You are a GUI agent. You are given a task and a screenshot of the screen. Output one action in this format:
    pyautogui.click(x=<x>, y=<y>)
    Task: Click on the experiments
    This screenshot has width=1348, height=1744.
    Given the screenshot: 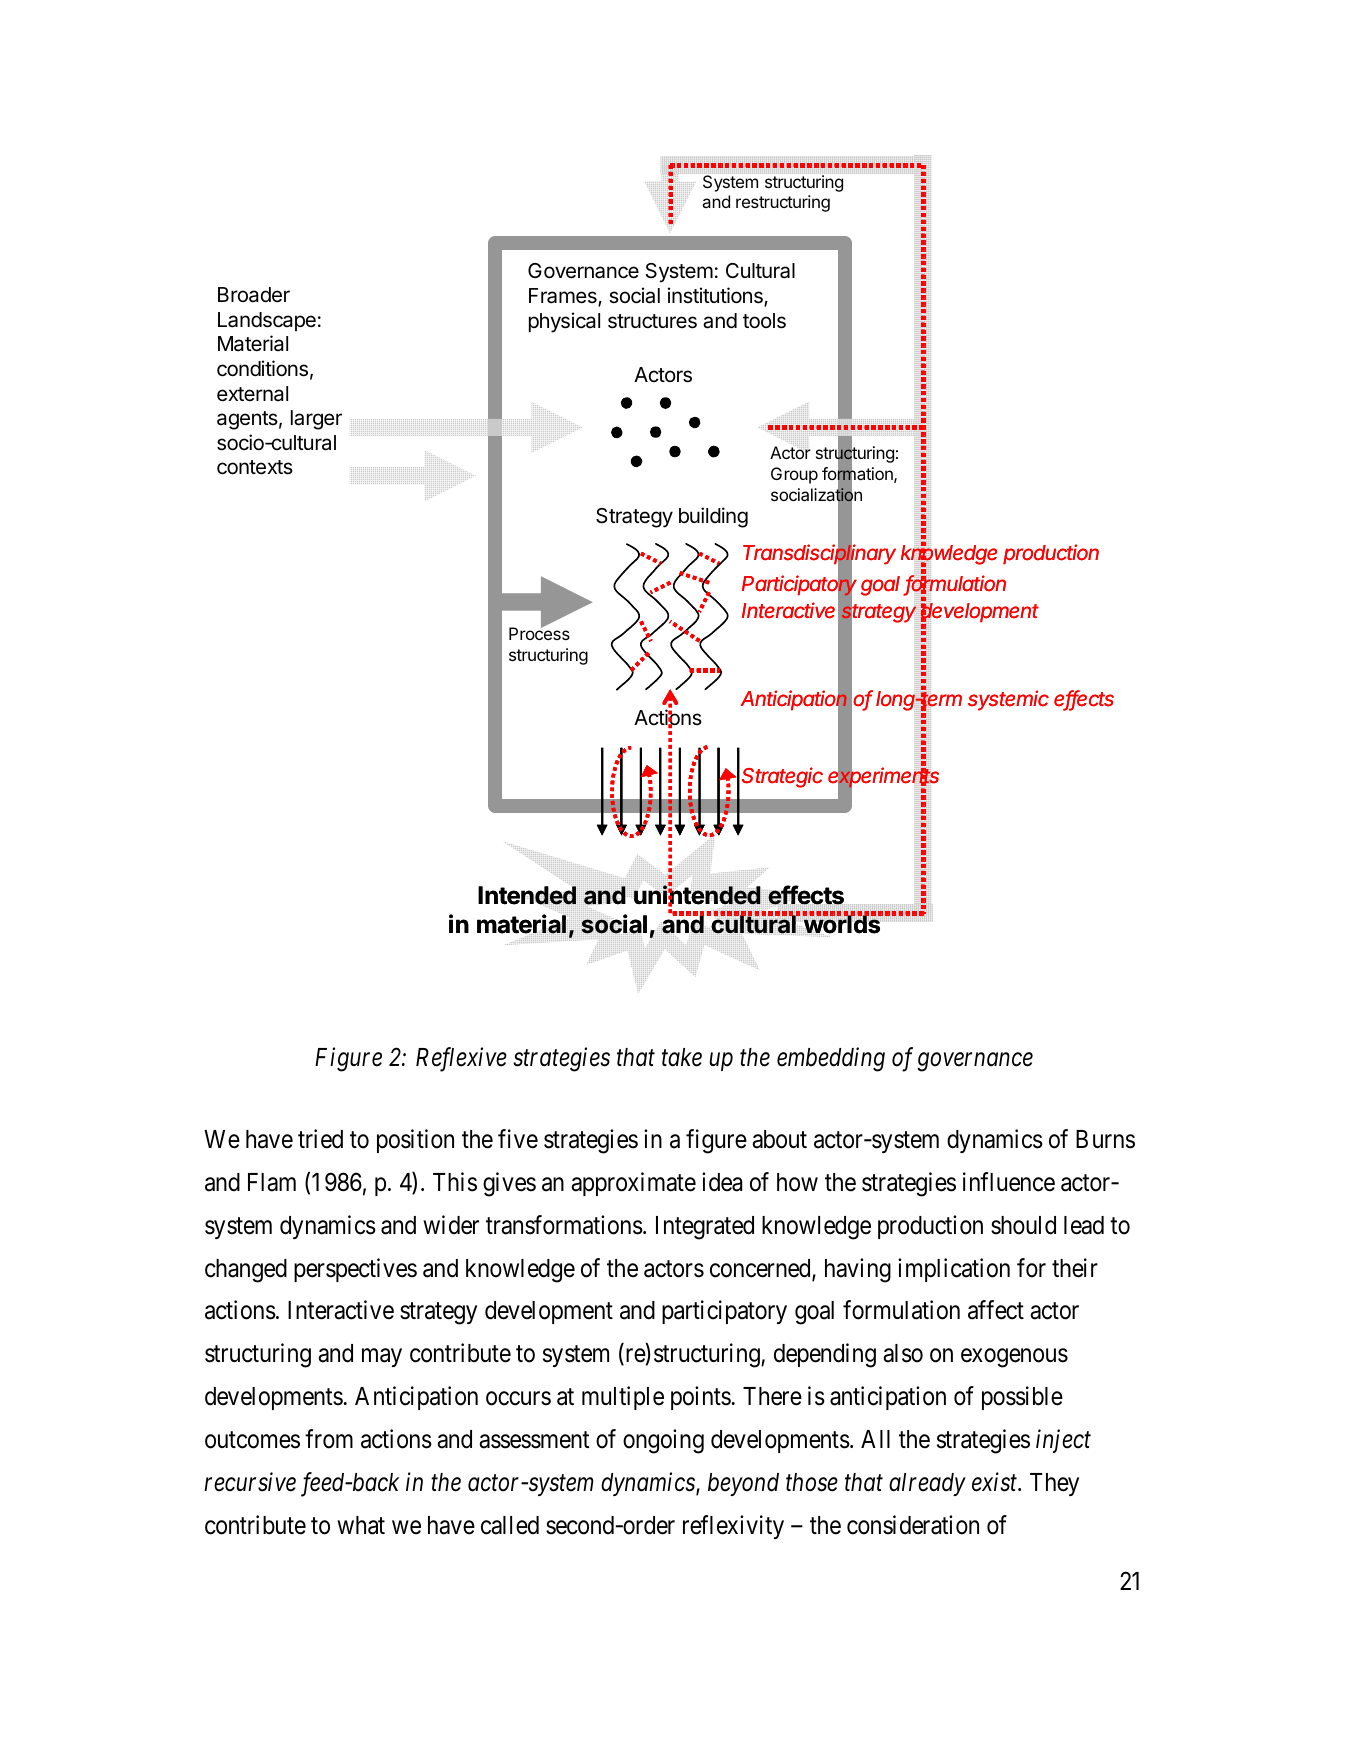 What is the action you would take?
    pyautogui.click(x=883, y=779)
